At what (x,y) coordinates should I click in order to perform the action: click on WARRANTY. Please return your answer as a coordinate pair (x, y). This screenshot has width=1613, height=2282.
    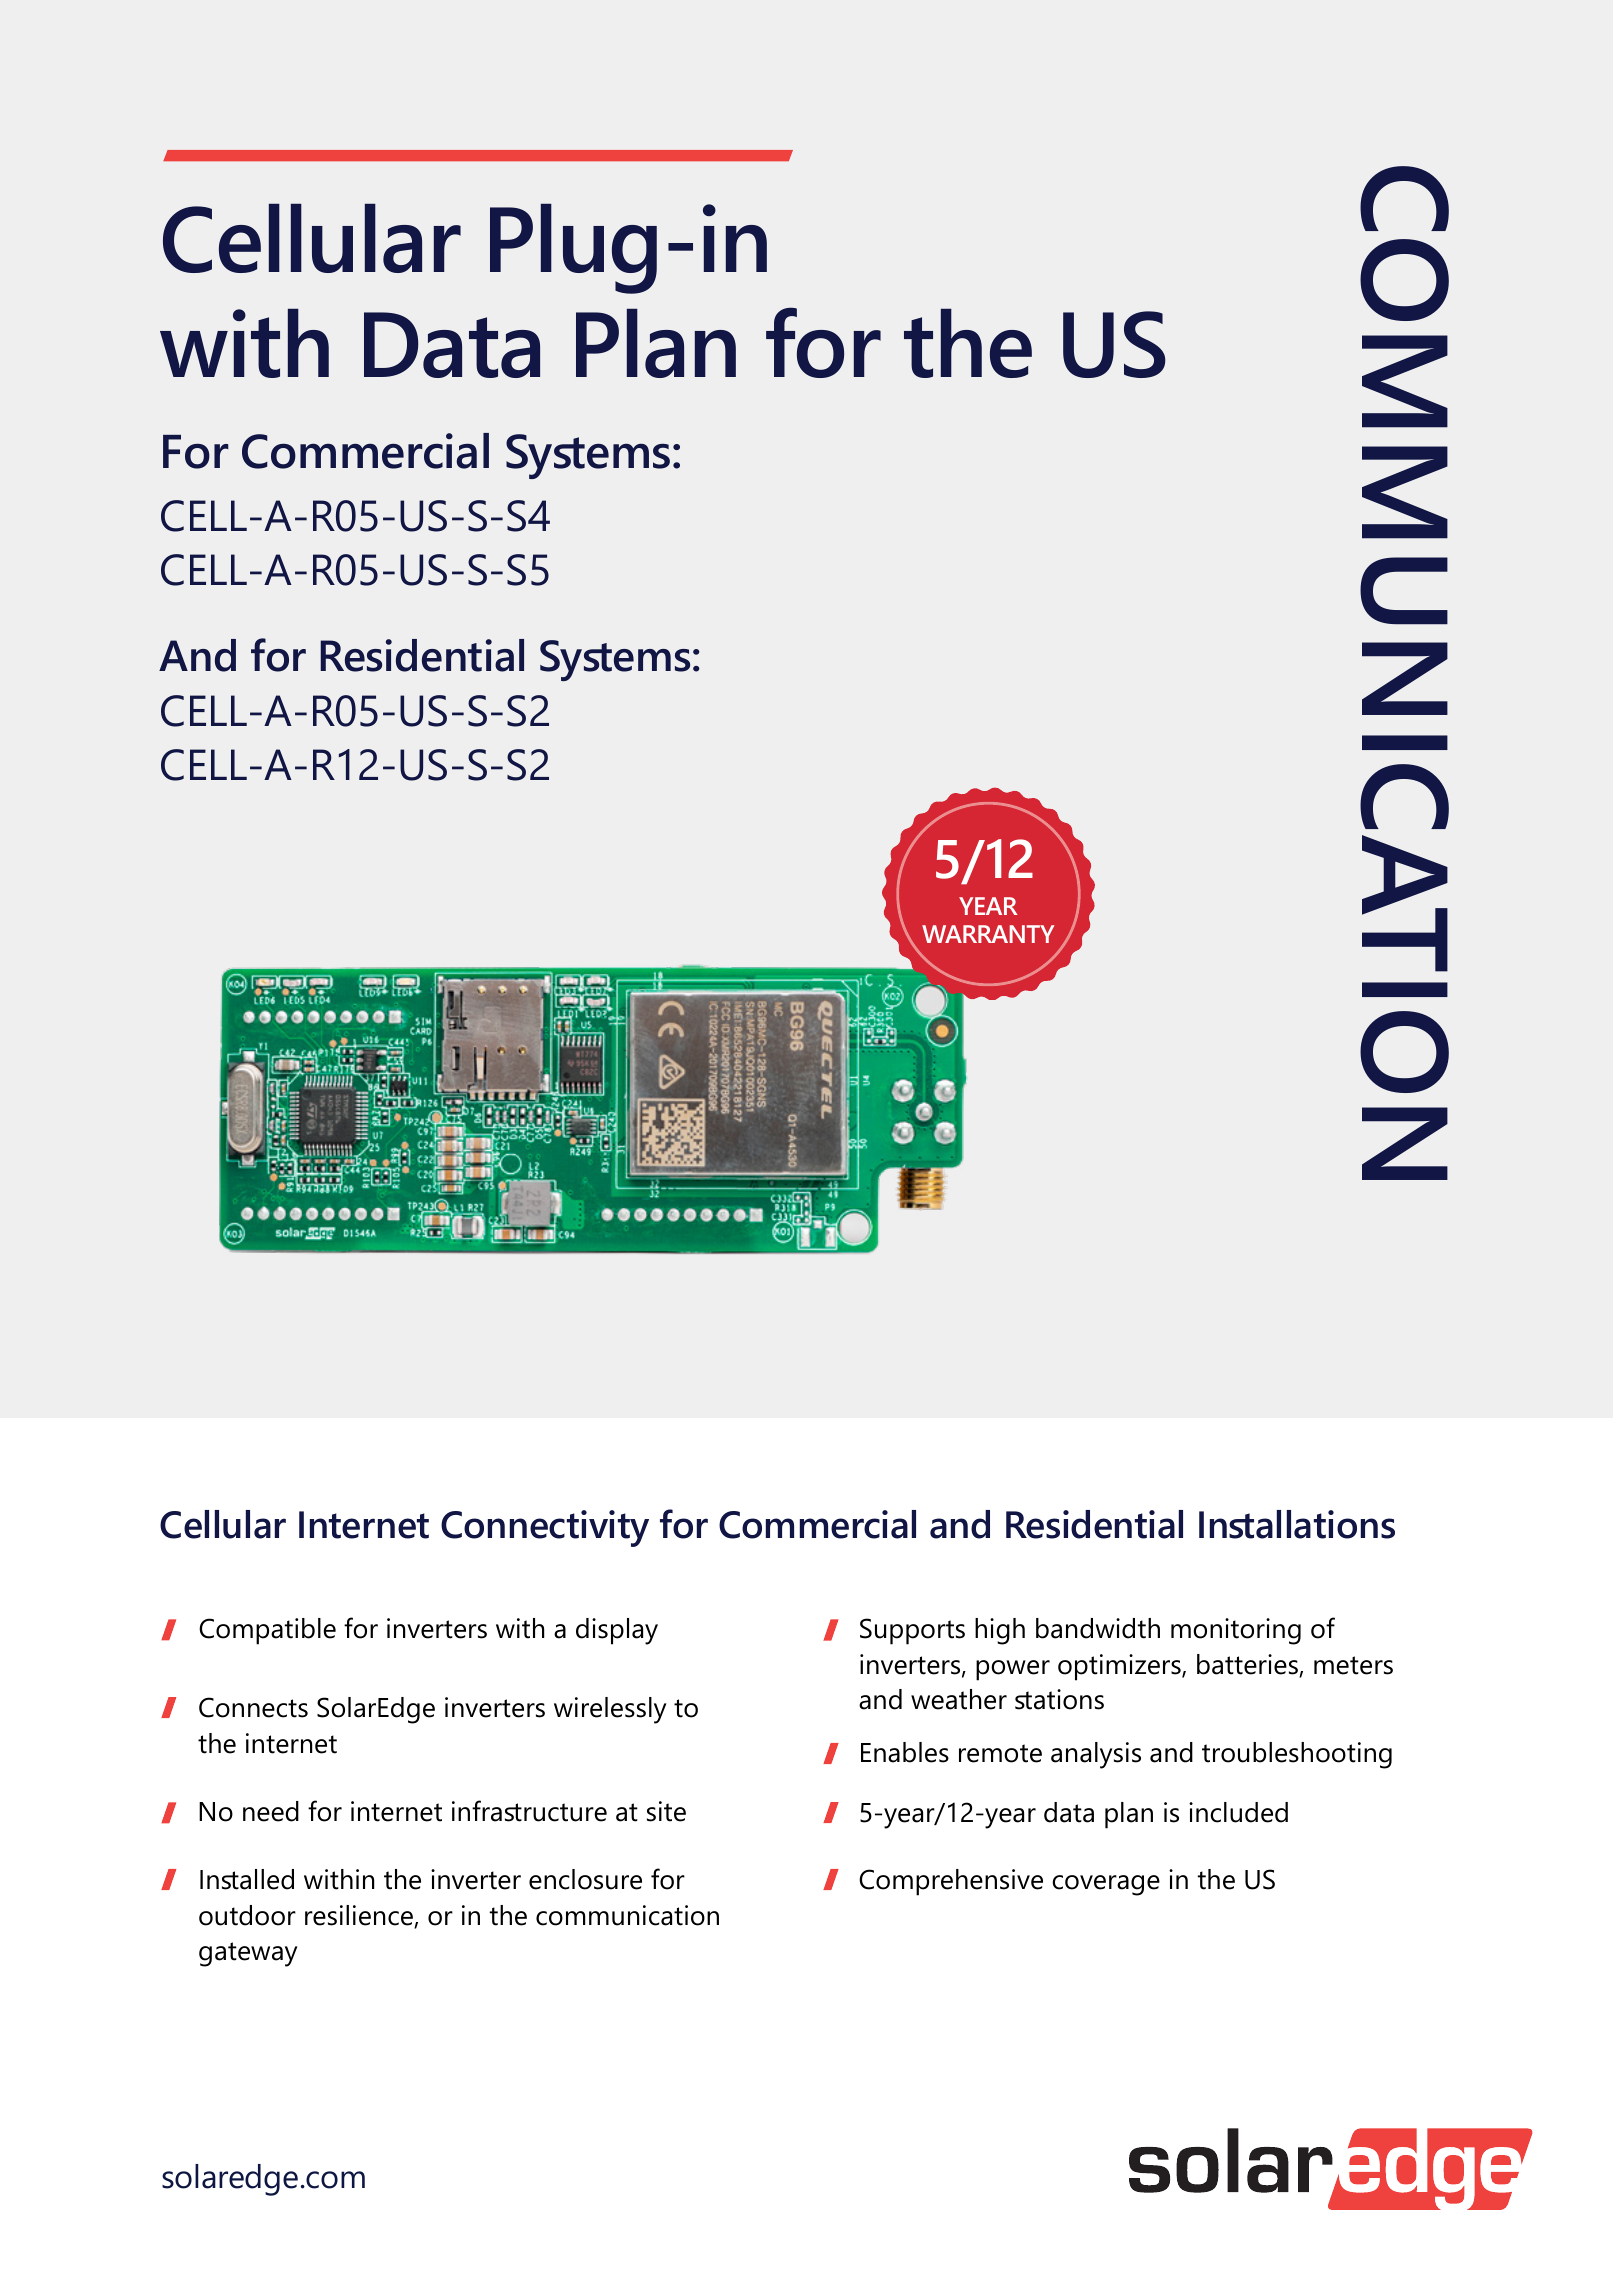
    Looking at the image, I should click on (988, 934).
